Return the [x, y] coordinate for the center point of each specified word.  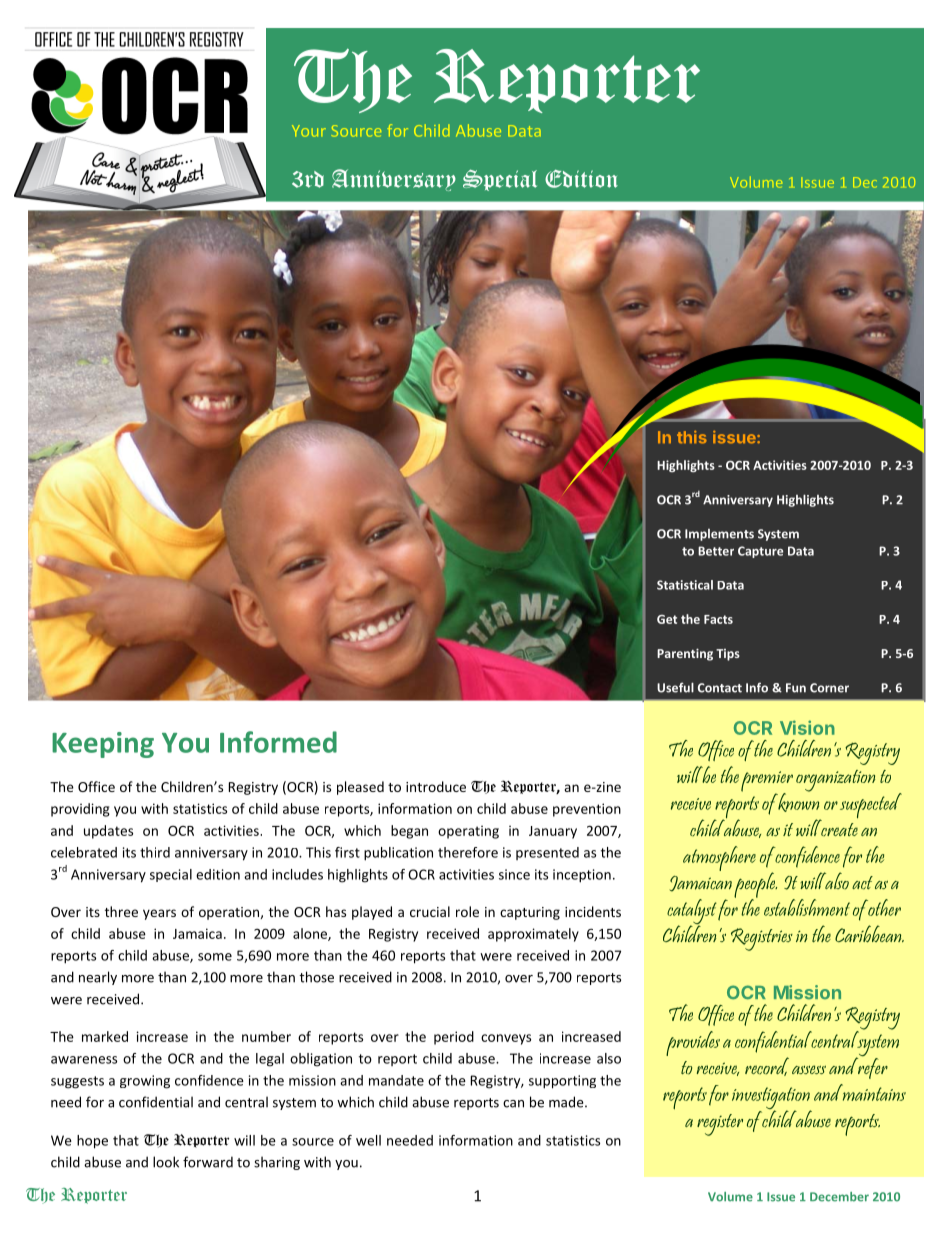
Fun [796, 688]
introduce [436, 786]
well [368, 1140]
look [166, 1162]
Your [309, 131]
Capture [760, 552]
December [839, 1197]
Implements [719, 535]
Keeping [103, 745]
